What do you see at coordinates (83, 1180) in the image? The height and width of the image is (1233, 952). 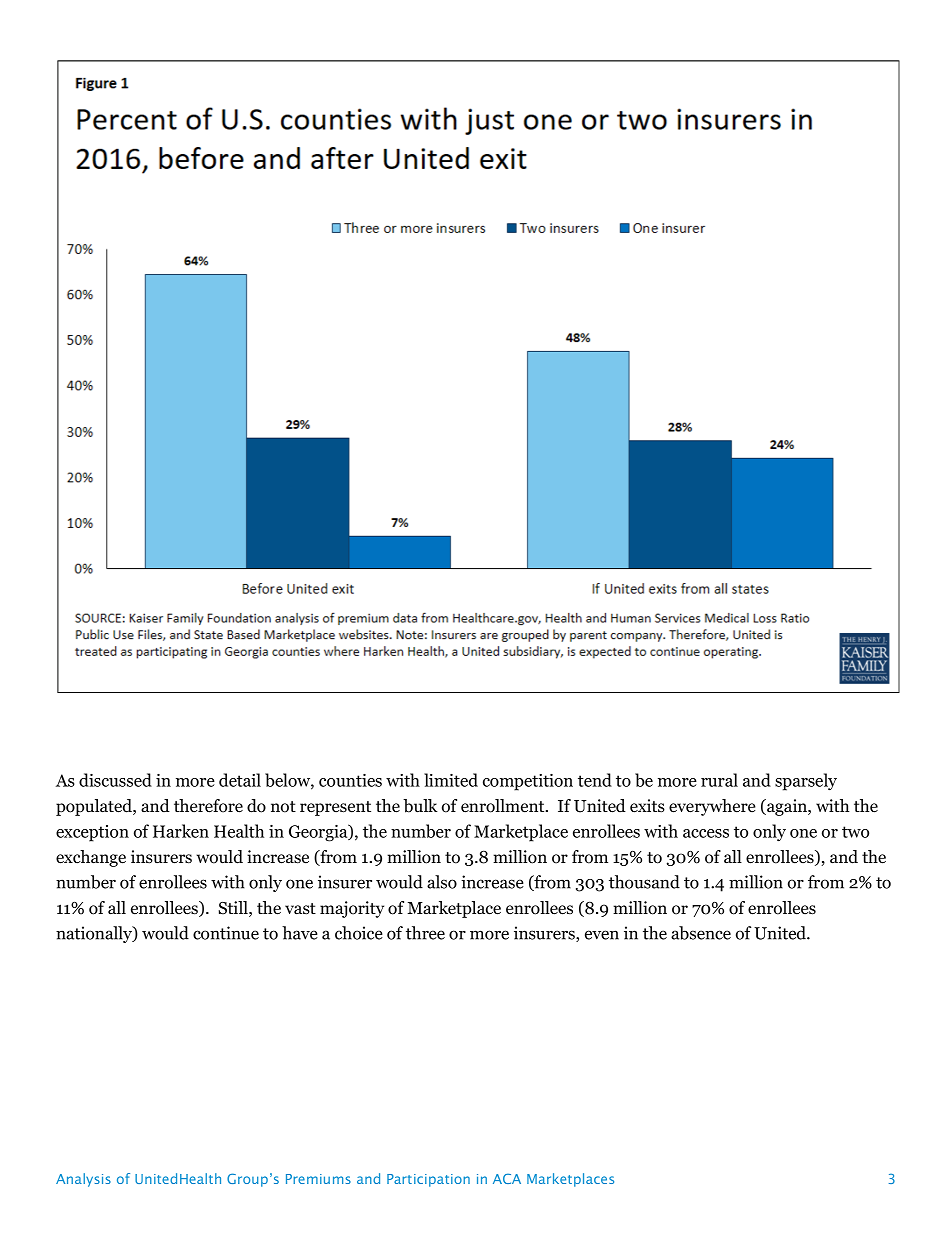 I see `Analysis` at bounding box center [83, 1180].
